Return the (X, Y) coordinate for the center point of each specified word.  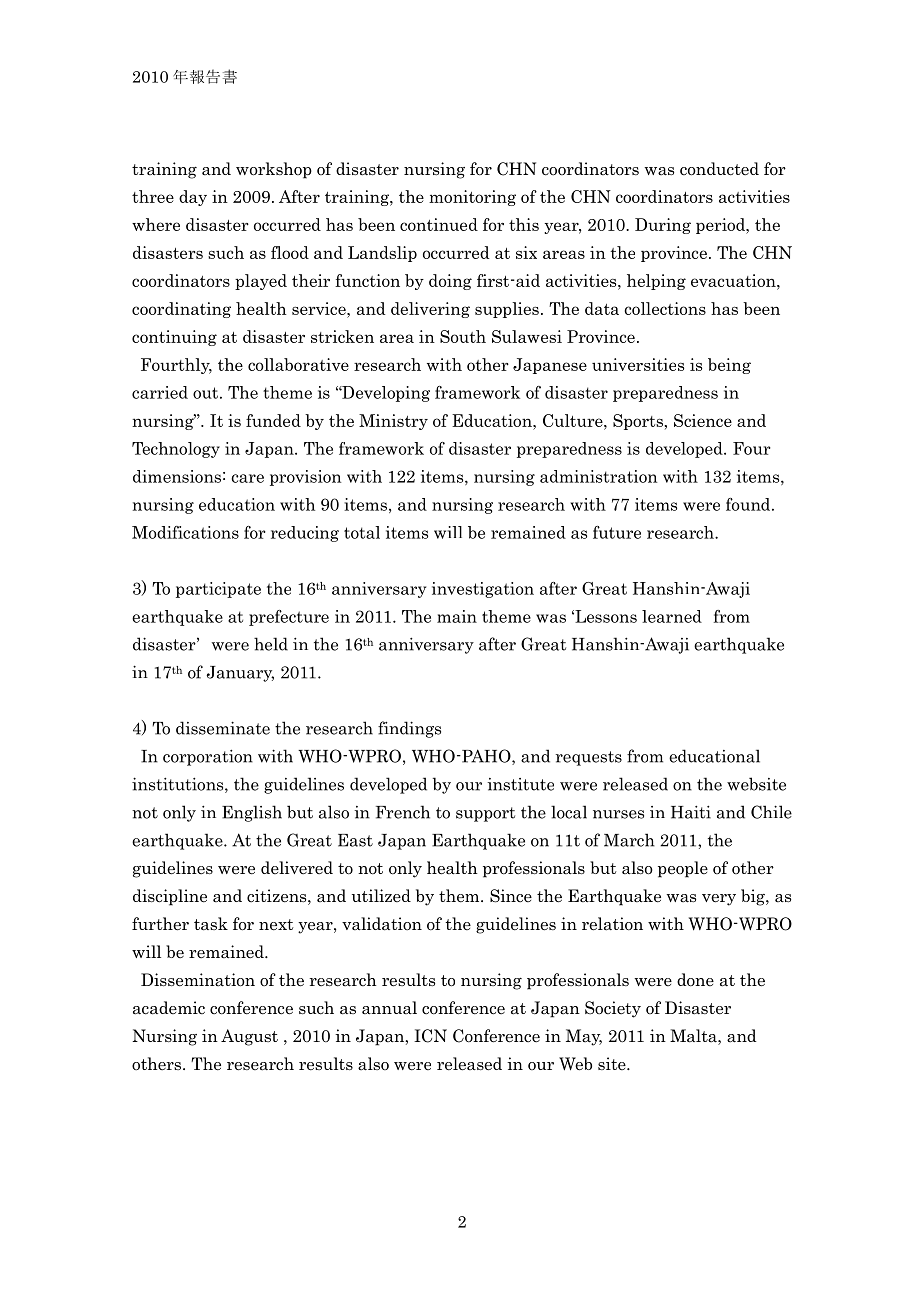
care (247, 478)
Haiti (691, 812)
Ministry (393, 422)
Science (703, 420)
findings (409, 729)
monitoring (472, 198)
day (193, 198)
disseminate (223, 728)
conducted (719, 169)
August (249, 1037)
